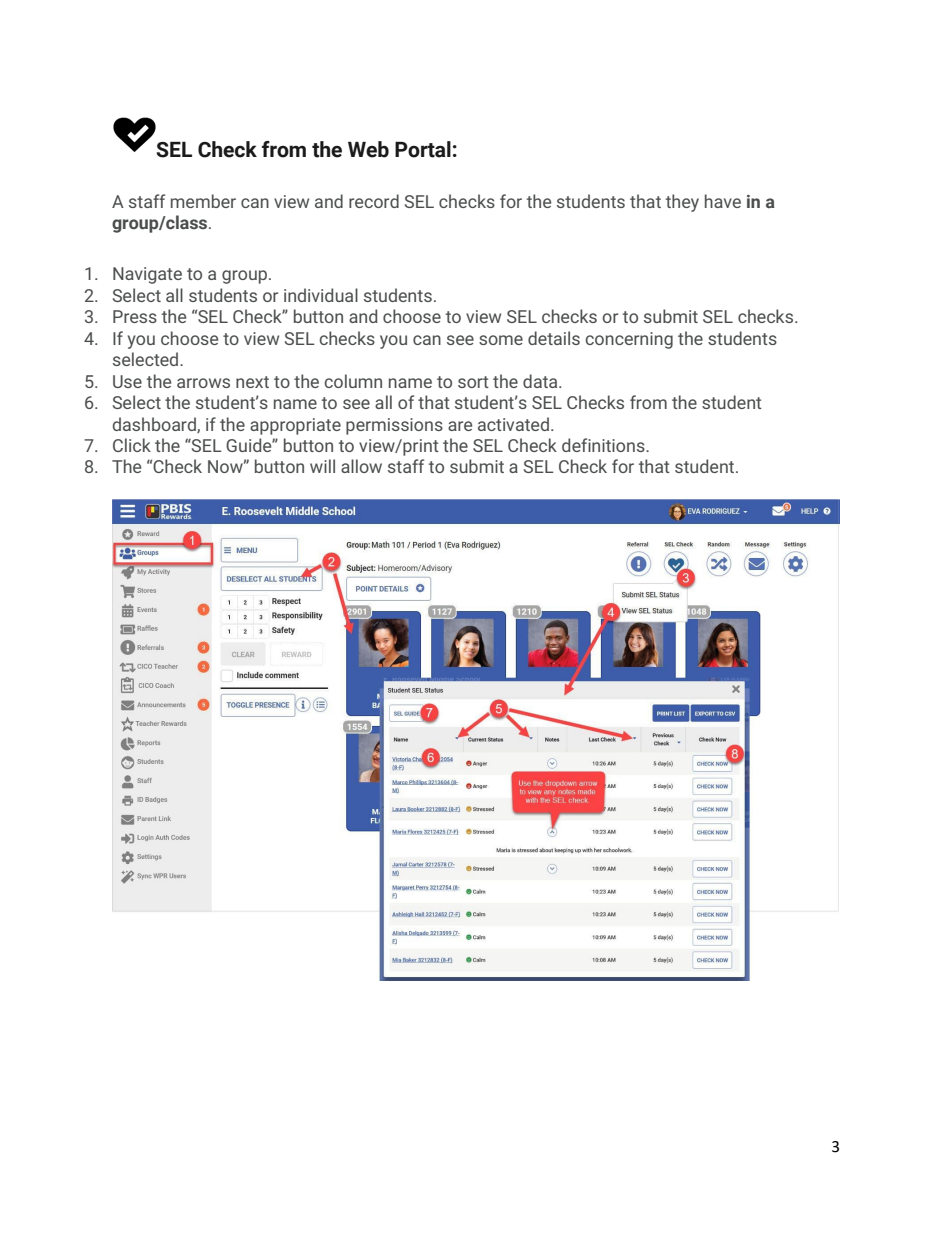 The height and width of the image is (1233, 952). Describe the element at coordinates (321, 295) in the image. I see `individual` at that location.
